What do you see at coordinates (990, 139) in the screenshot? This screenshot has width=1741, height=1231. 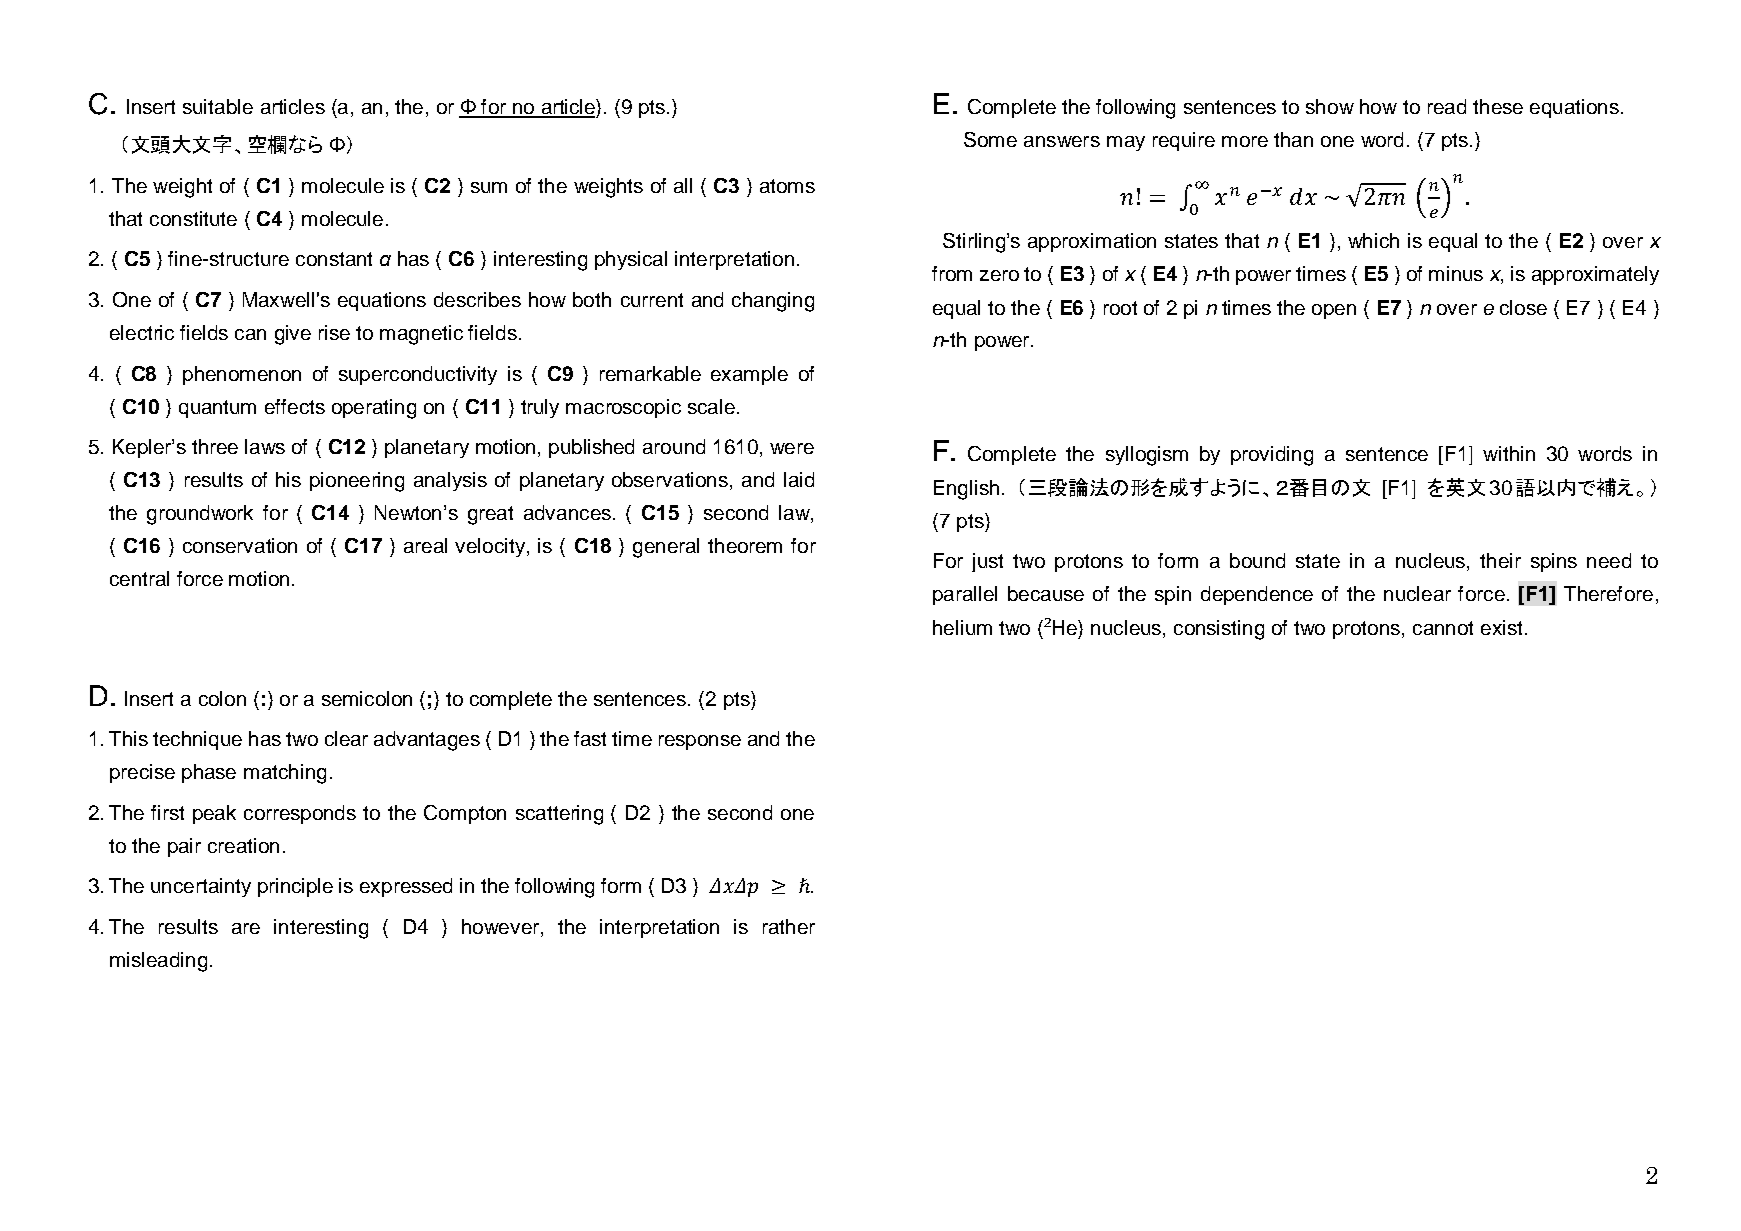 I see `Some` at bounding box center [990, 139].
